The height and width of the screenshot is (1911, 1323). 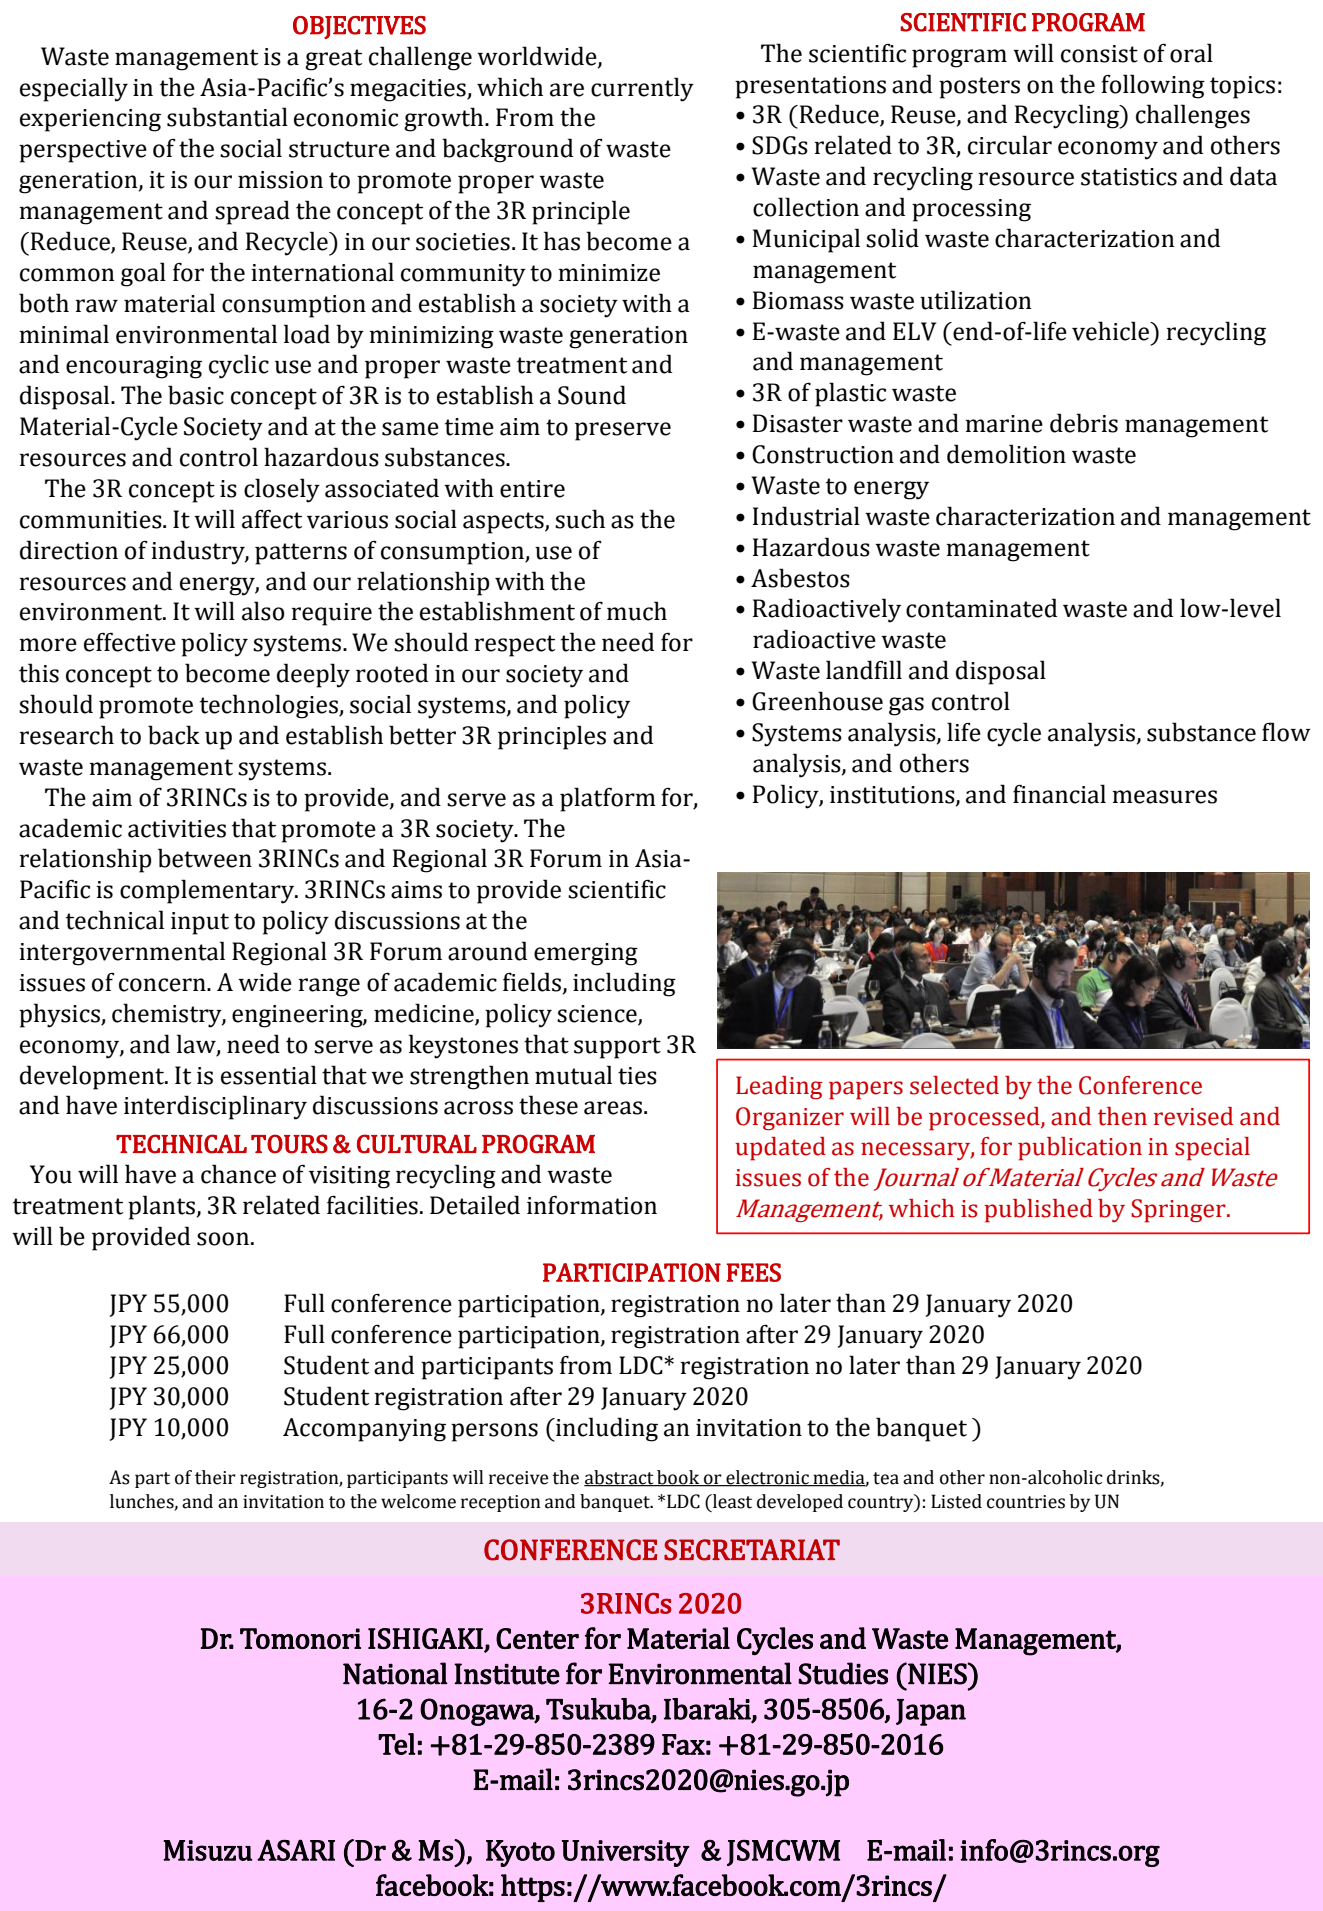 I want to click on contaminated, so click(x=981, y=608).
